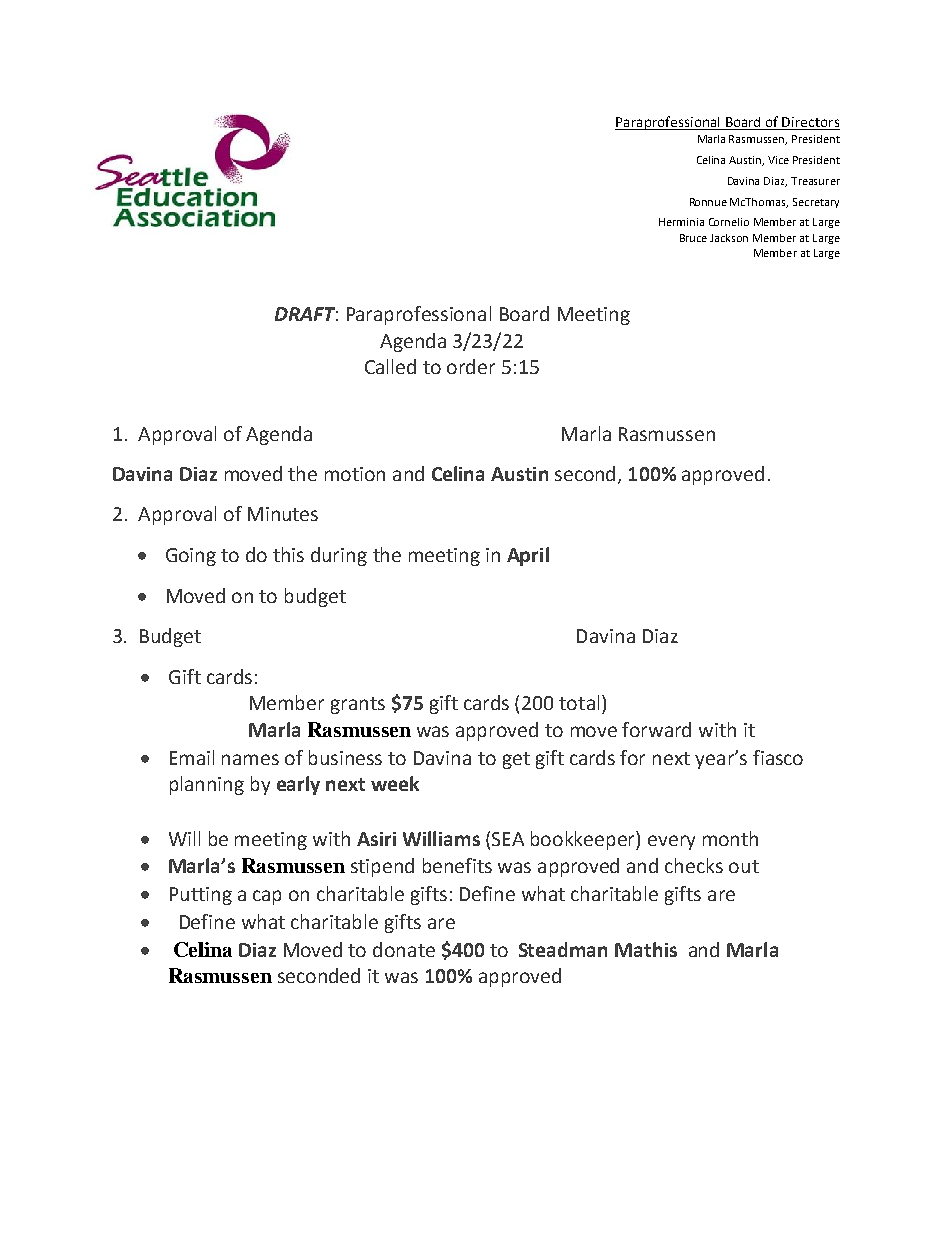 The width and height of the screenshot is (952, 1233). I want to click on Jackson, so click(729, 238).
